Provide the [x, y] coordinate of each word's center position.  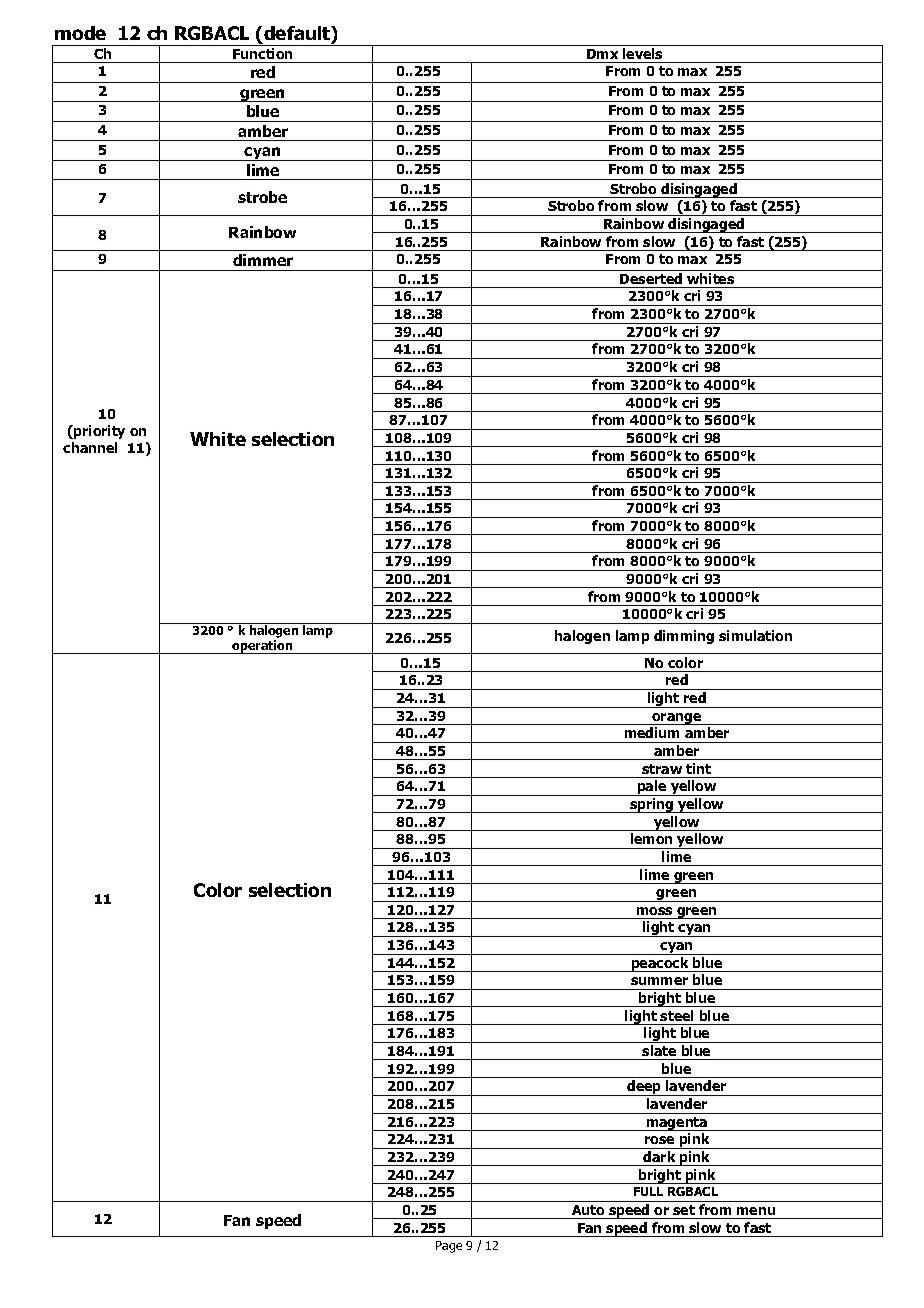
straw [662, 769]
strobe [262, 197]
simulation [755, 635]
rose [659, 1140]
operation [263, 647]
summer [659, 981]
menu [756, 1211]
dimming [684, 637]
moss [654, 911]
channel [90, 447]
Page [449, 1247]
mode [80, 33]
